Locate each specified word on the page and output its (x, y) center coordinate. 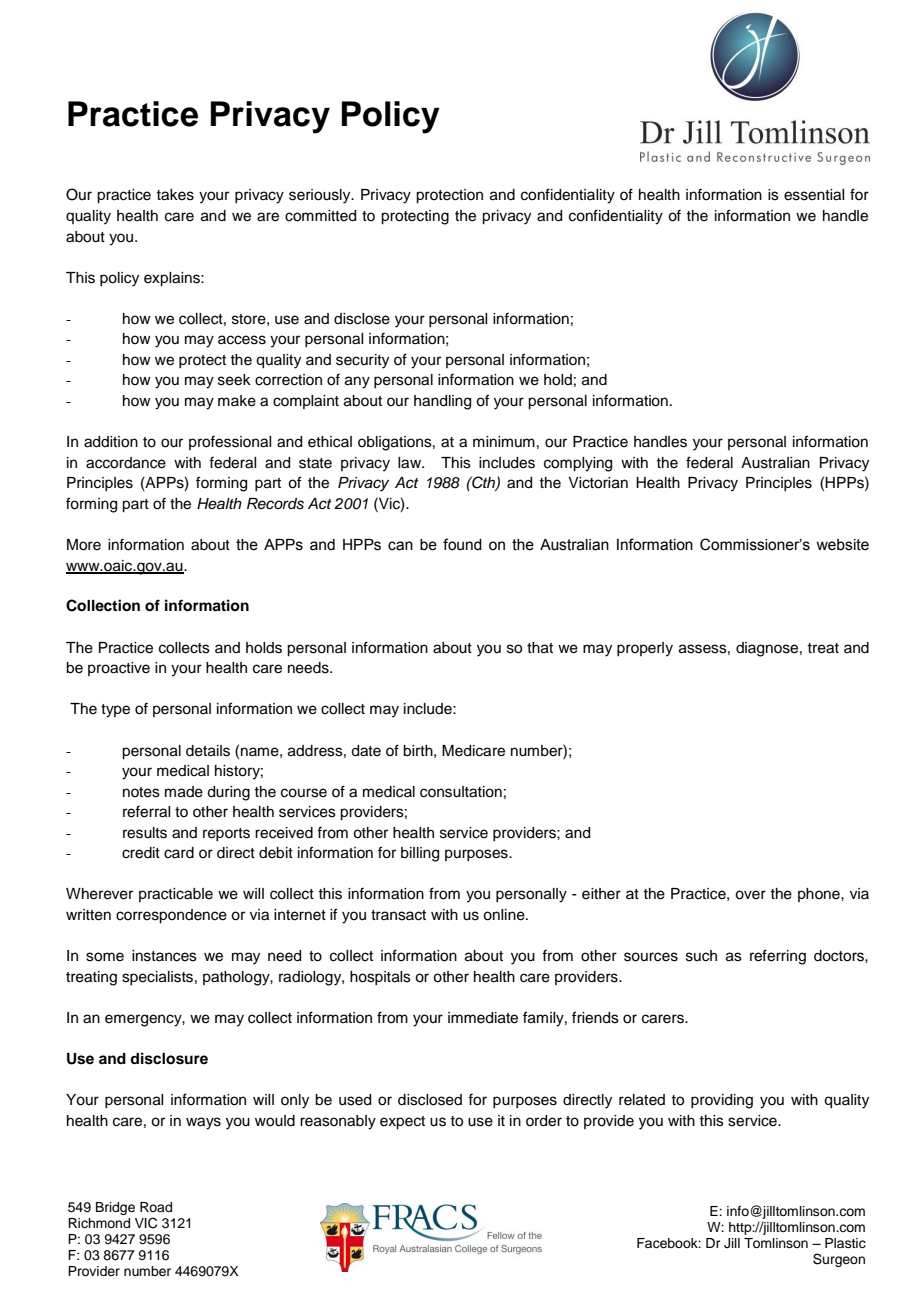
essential (814, 195)
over (750, 895)
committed (320, 216)
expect (402, 1123)
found (462, 544)
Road (156, 1207)
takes (175, 195)
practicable (176, 895)
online (505, 915)
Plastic (845, 1243)
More (84, 545)
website (842, 545)
